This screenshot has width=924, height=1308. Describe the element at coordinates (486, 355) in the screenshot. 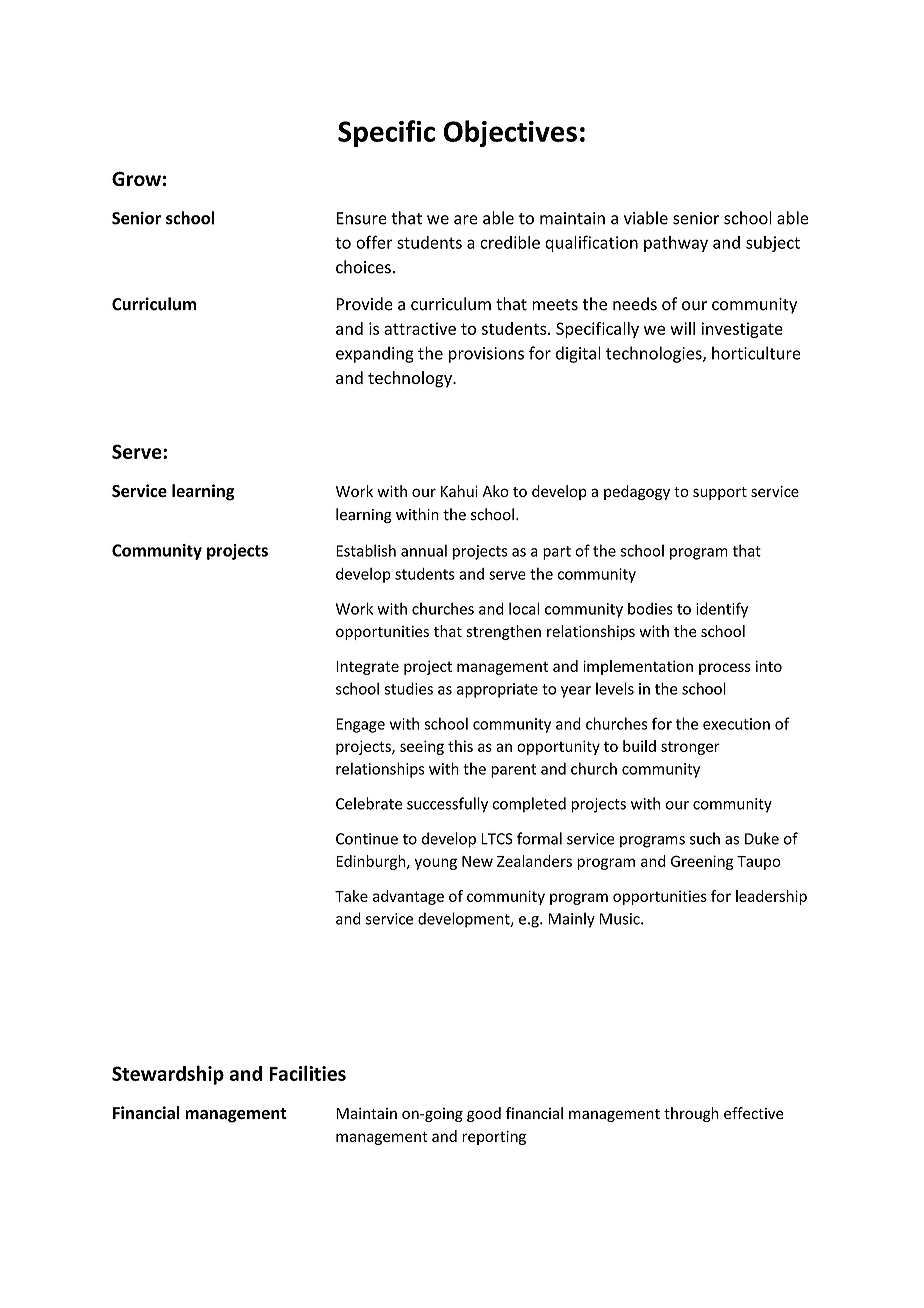

I see `provisions` at that location.
